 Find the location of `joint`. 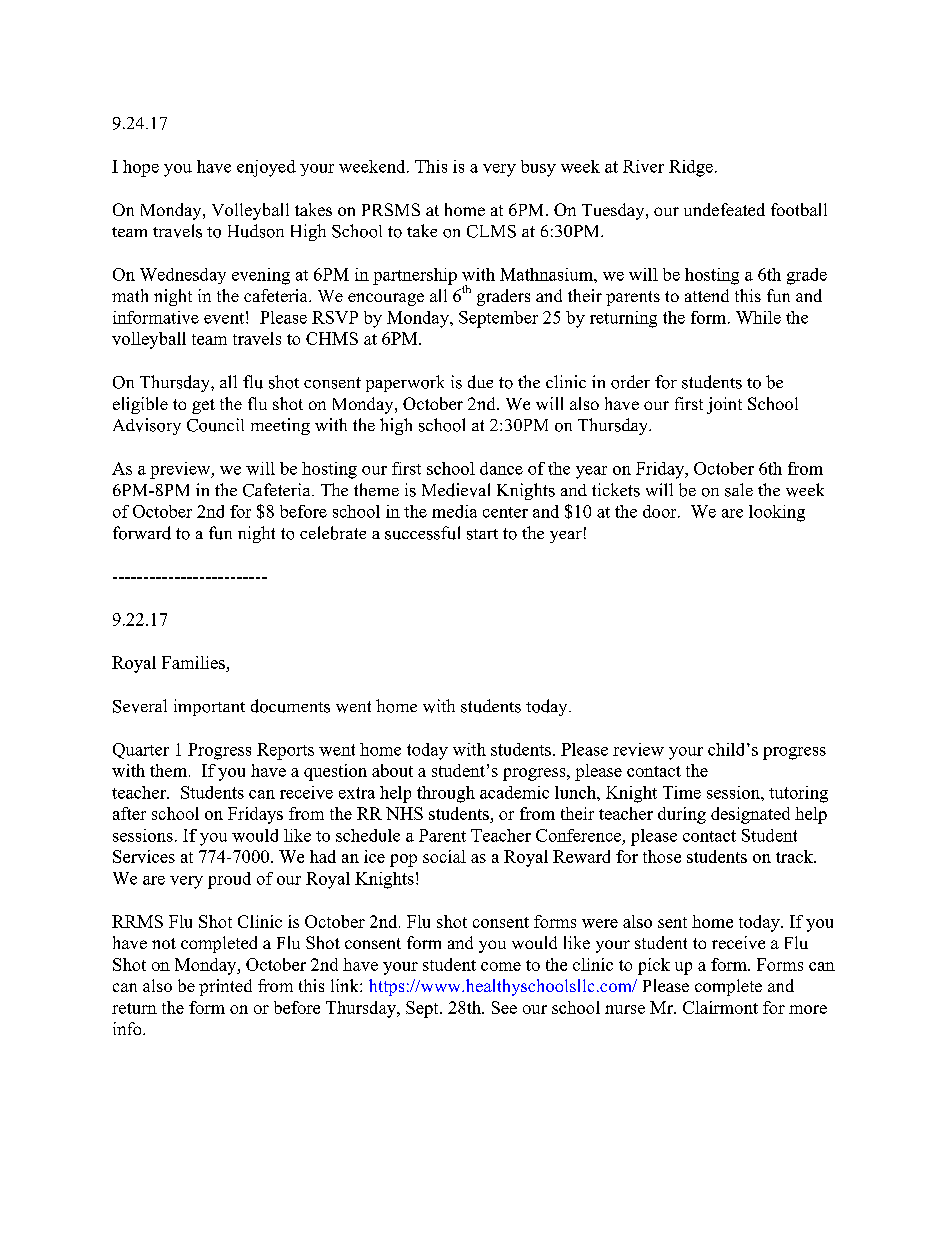

joint is located at coordinates (724, 405).
